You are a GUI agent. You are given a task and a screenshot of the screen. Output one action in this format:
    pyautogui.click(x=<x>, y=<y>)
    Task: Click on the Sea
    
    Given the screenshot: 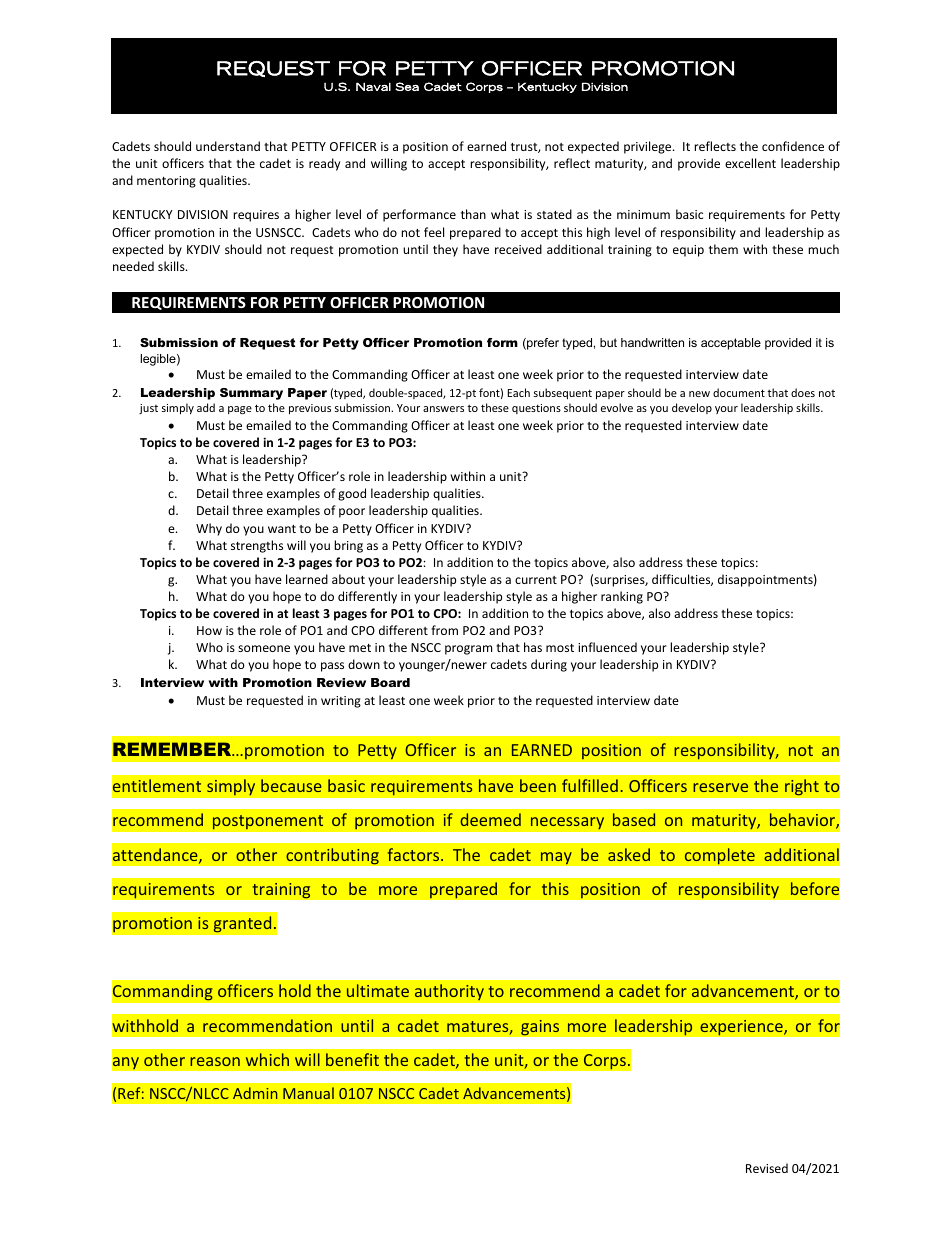 What is the action you would take?
    pyautogui.click(x=407, y=86)
